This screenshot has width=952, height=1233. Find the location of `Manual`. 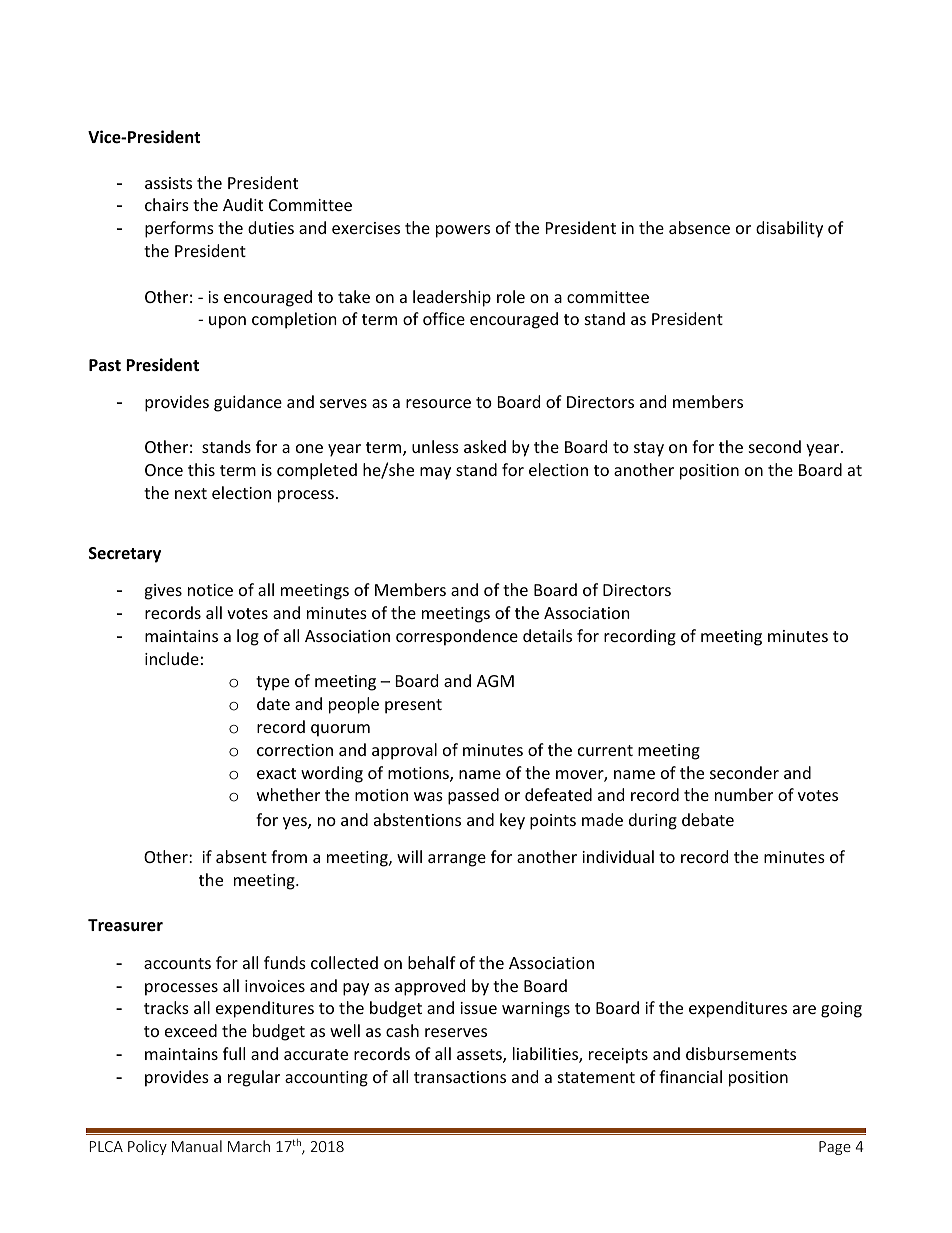

Manual is located at coordinates (197, 1146).
